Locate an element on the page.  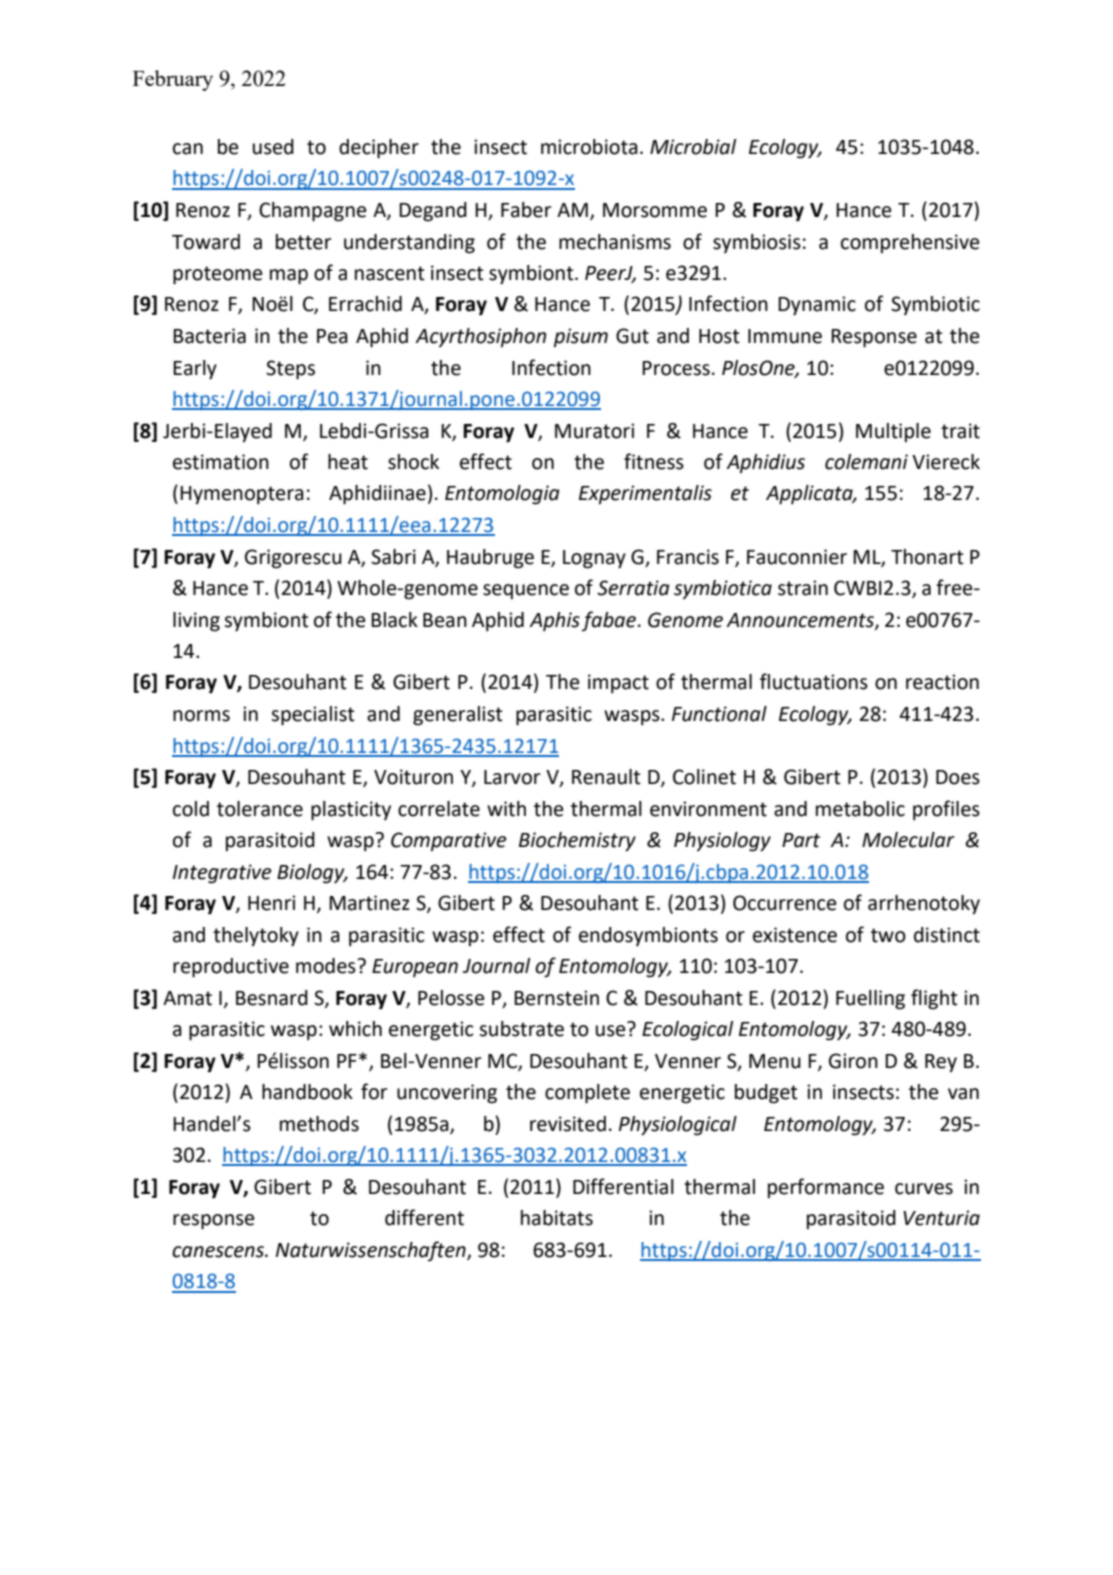
Multiple is located at coordinates (893, 432).
